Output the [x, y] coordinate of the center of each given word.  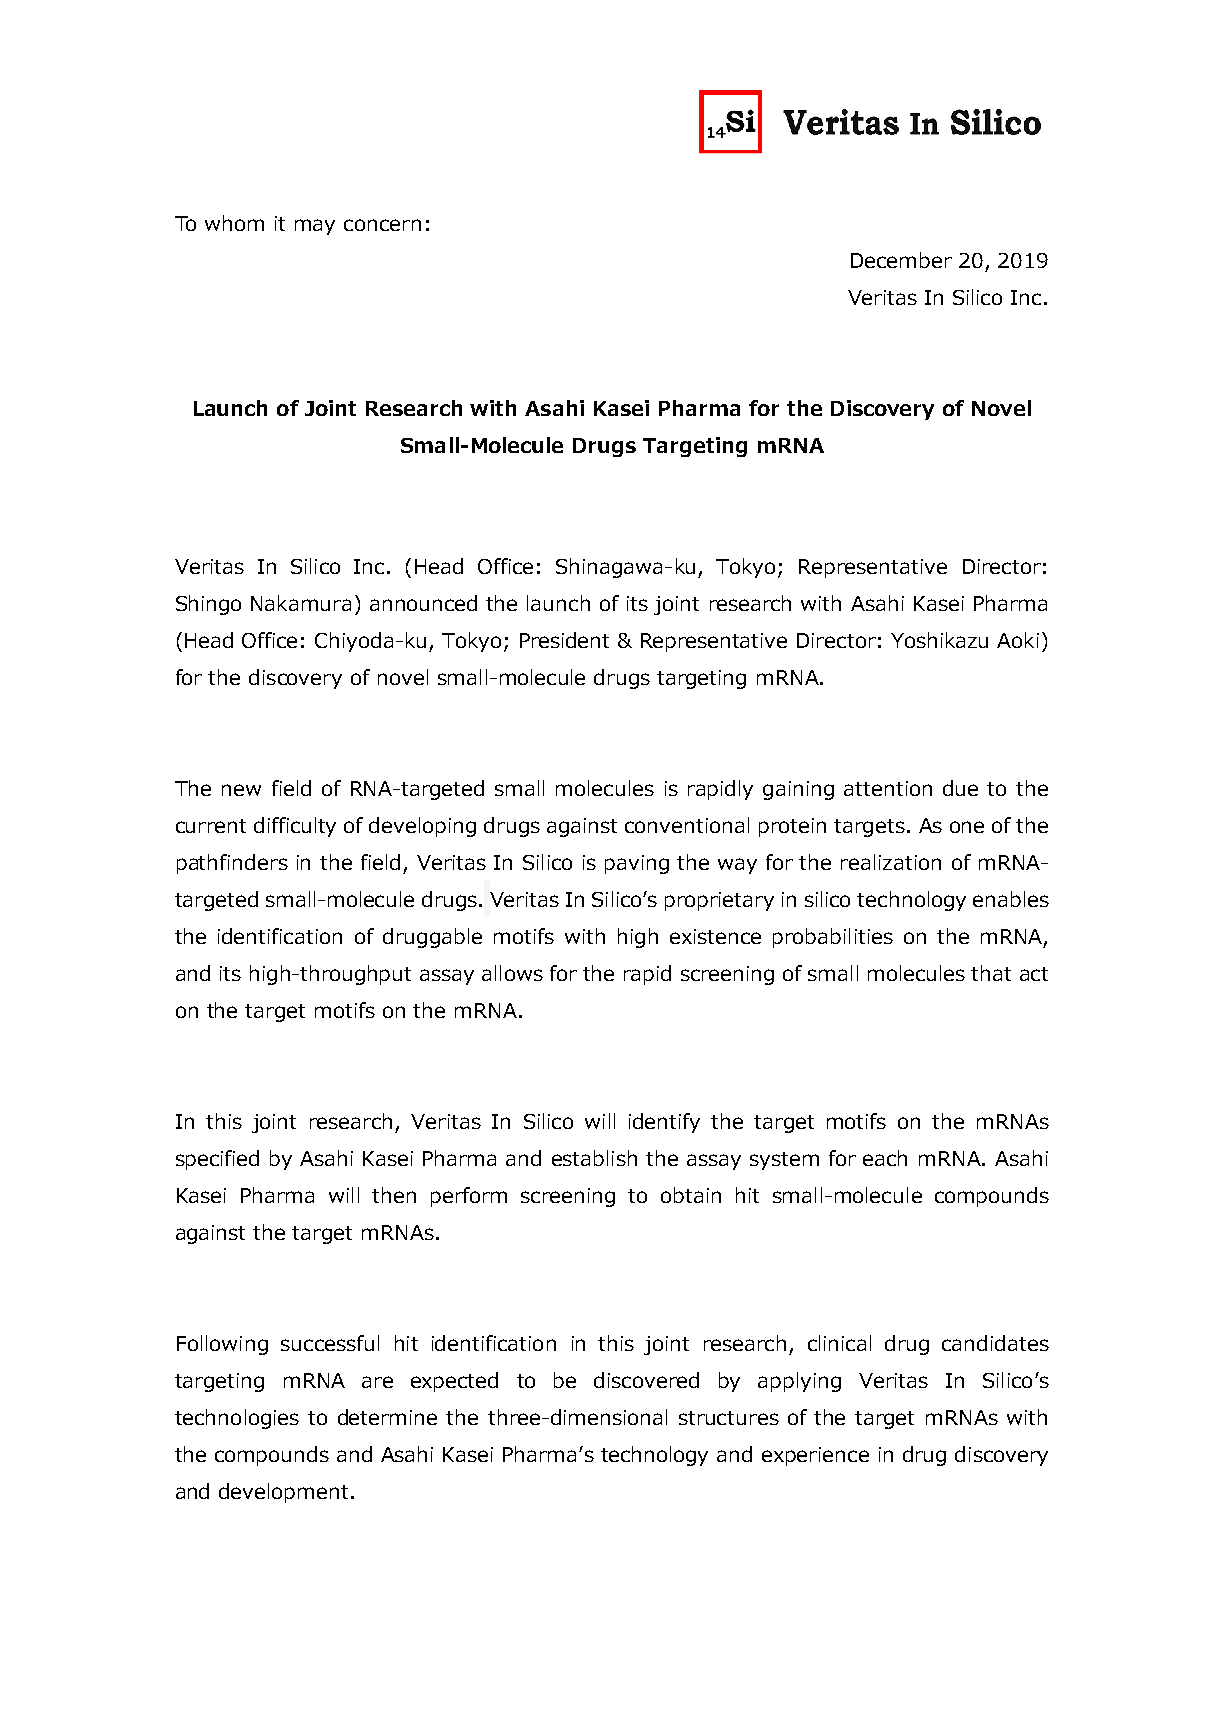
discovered [646, 1380]
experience [815, 1456]
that [991, 973]
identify [664, 1123]
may [315, 227]
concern [382, 225]
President [564, 640]
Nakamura [301, 603]
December [901, 260]
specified [217, 1160]
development [283, 1493]
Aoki [1018, 640]
